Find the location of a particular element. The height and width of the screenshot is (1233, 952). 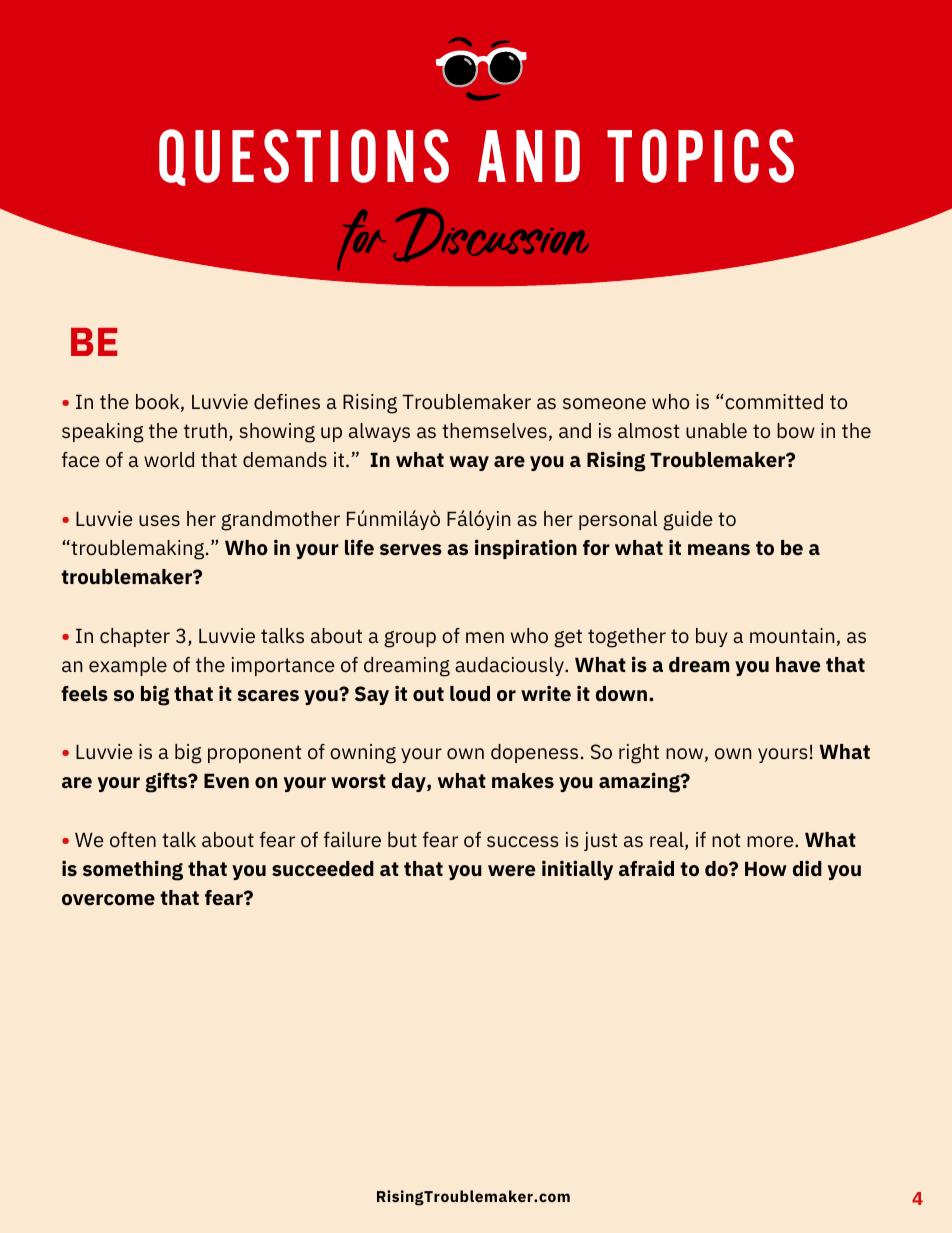

themselves is located at coordinates (494, 431).
